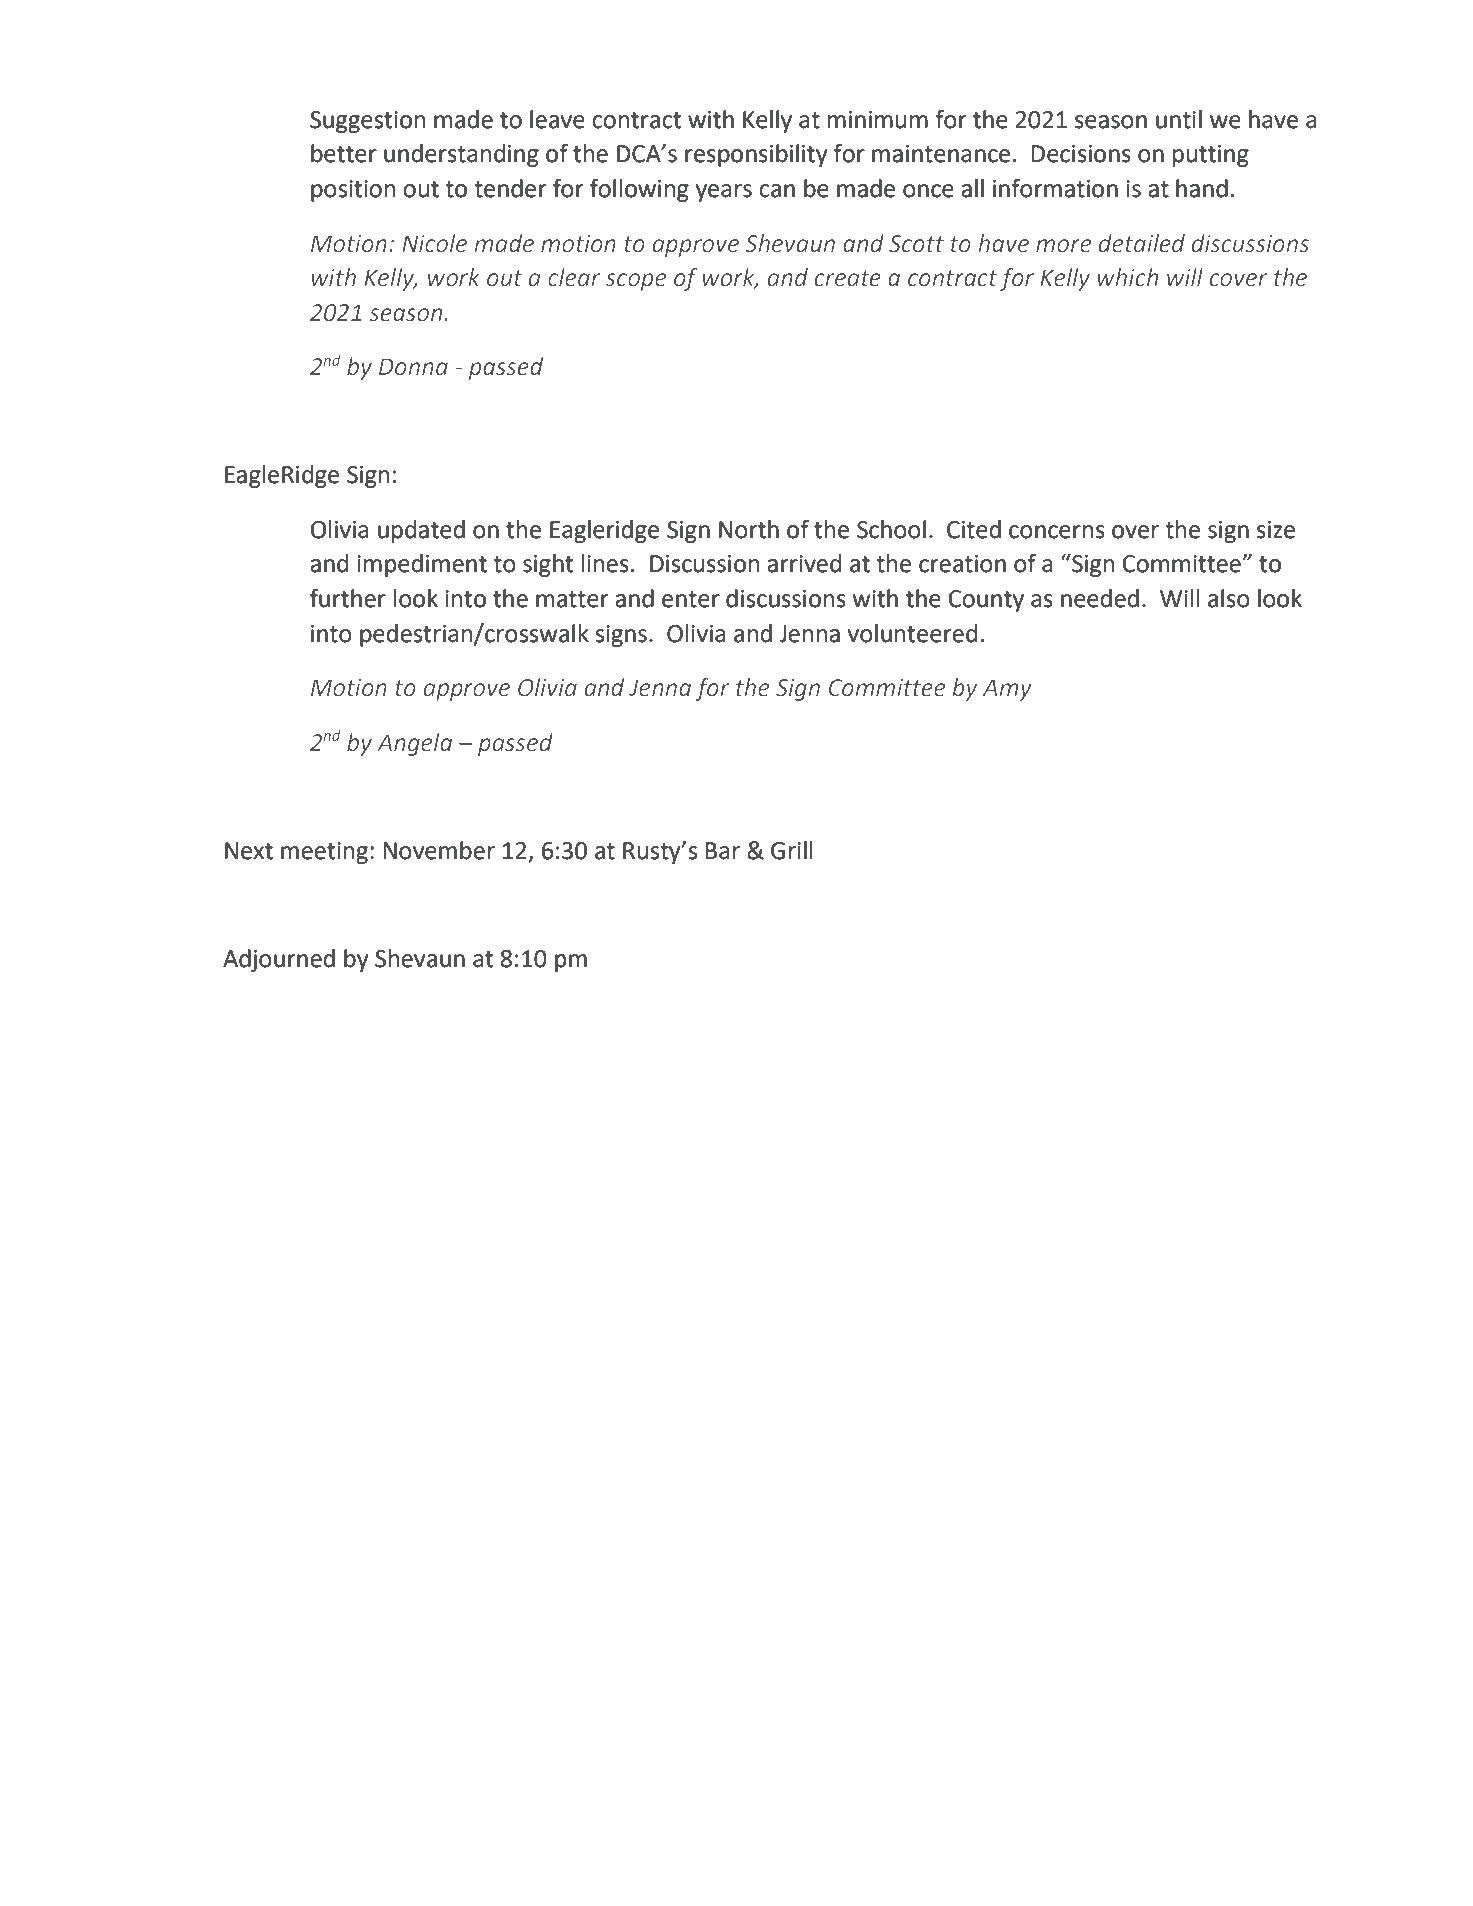 This screenshot has width=1473, height=1906. I want to click on responsibility, so click(756, 155).
